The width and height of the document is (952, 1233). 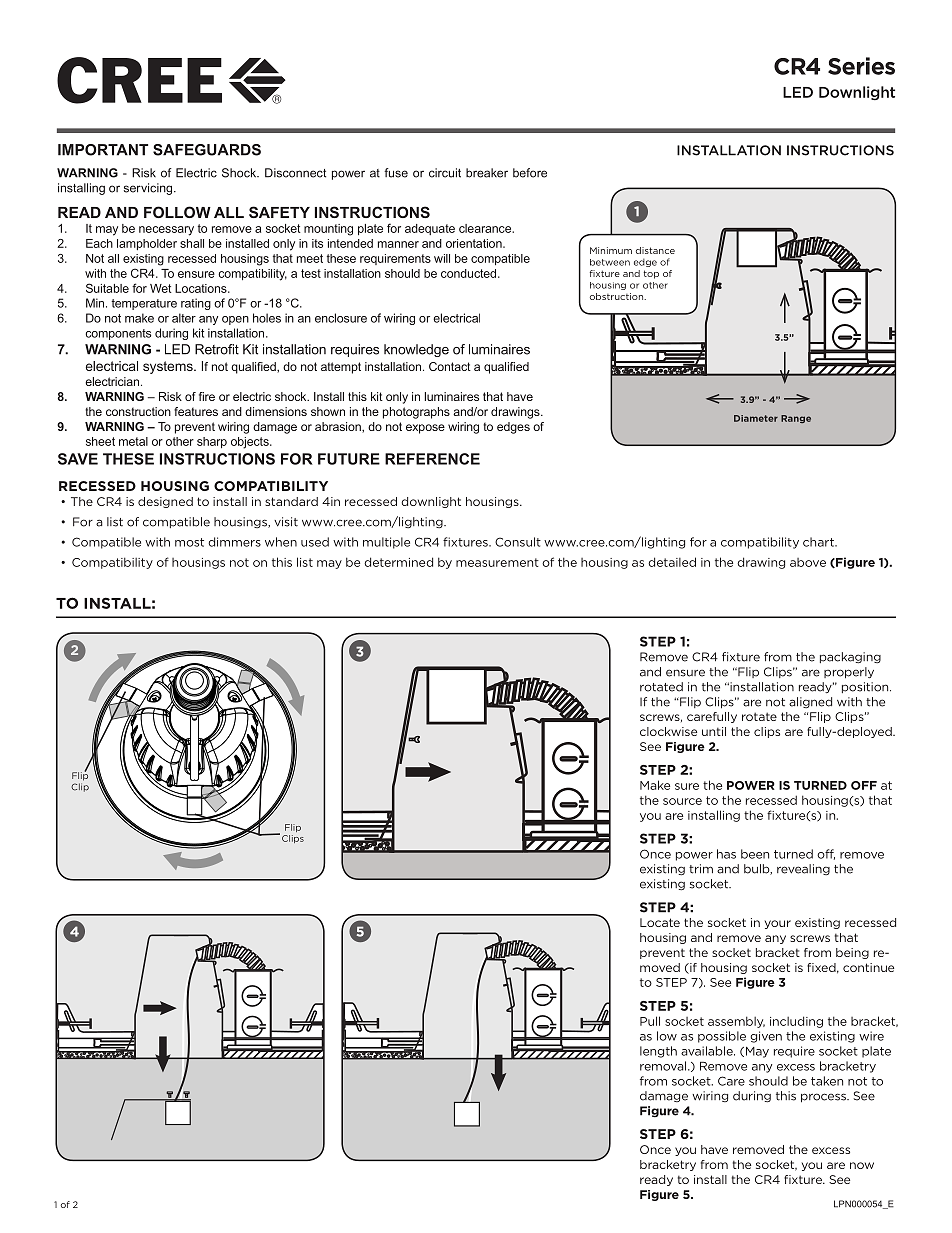 What do you see at coordinates (756, 418) in the document?
I see `Diameter` at bounding box center [756, 418].
